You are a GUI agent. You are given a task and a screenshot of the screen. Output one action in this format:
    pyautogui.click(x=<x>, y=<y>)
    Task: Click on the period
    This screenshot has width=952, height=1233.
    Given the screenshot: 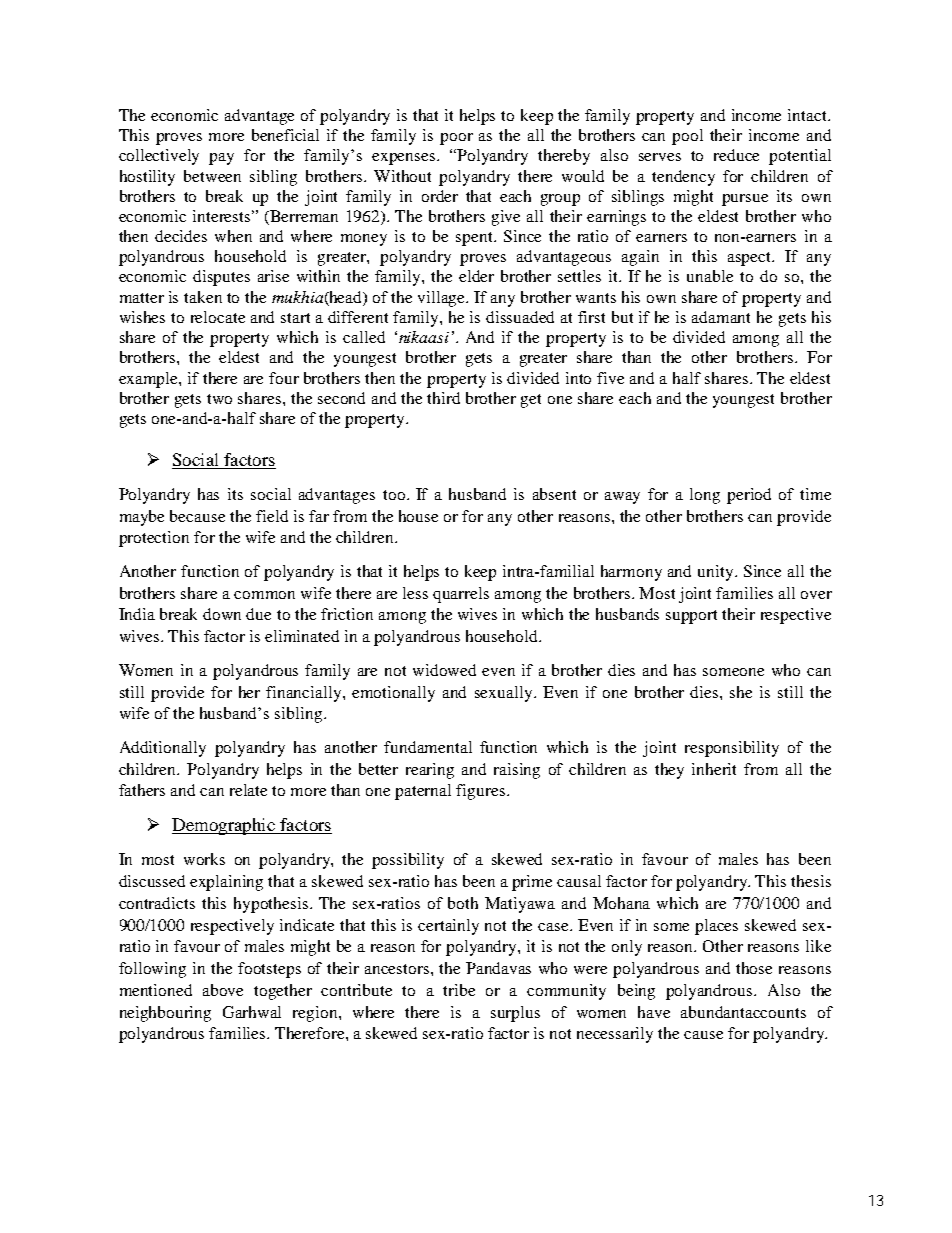 What is the action you would take?
    pyautogui.click(x=749, y=496)
